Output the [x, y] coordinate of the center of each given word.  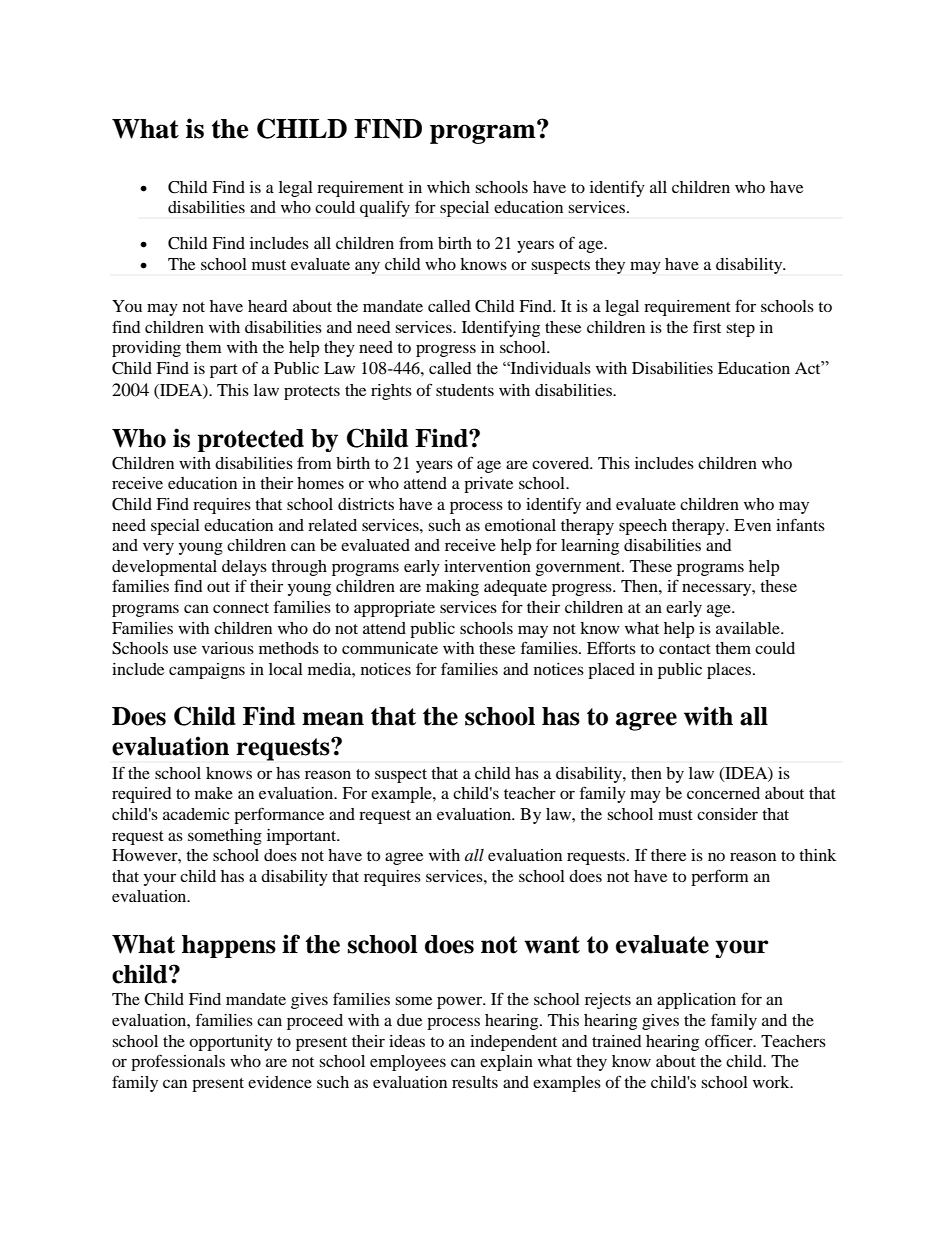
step [740, 330]
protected [250, 440]
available [749, 628]
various [228, 648]
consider [727, 814]
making [452, 588]
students [465, 390]
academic [196, 814]
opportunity [231, 1043]
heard [268, 306]
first [707, 326]
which [448, 187]
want [552, 945]
